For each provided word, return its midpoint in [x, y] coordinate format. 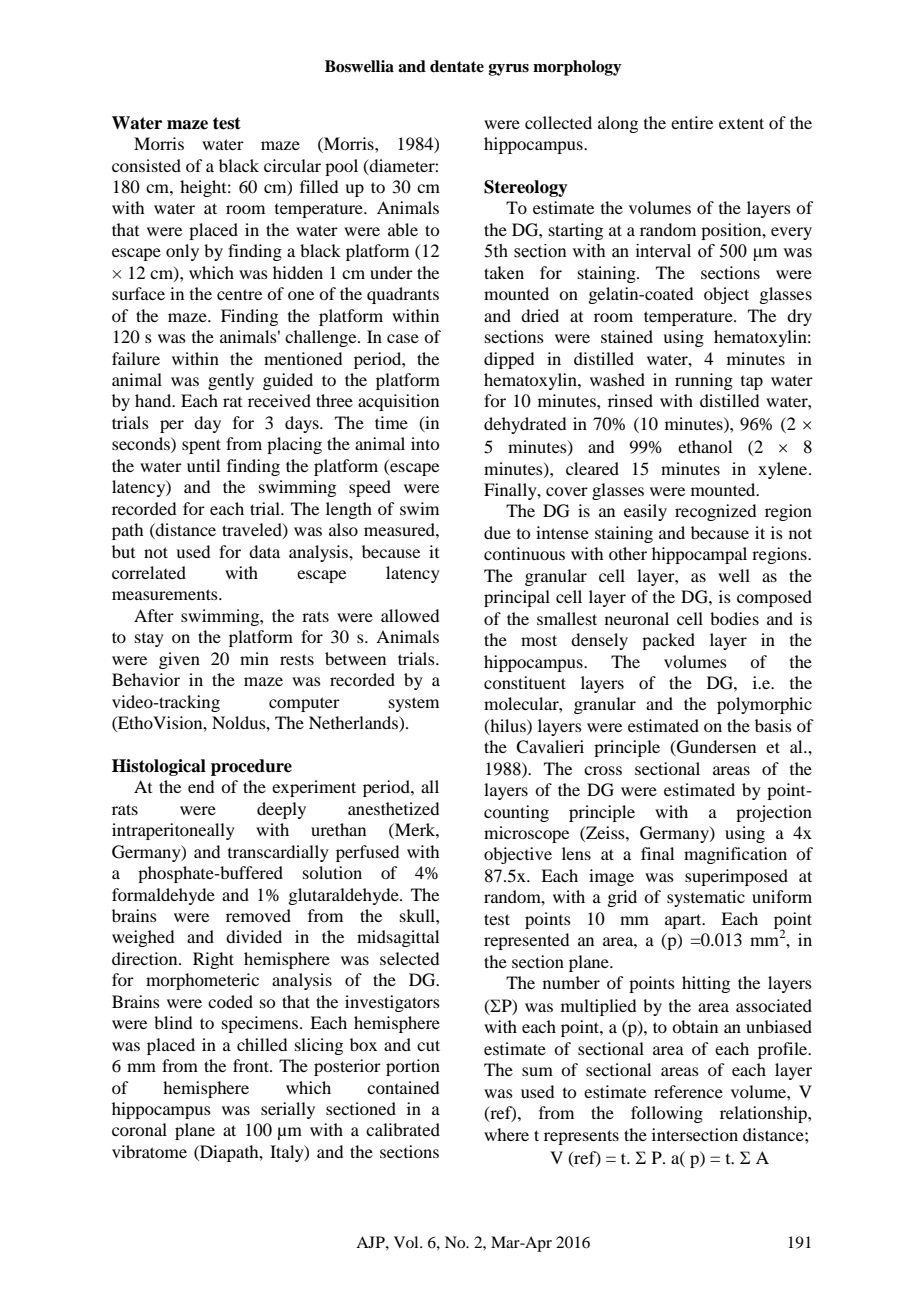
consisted [146, 165]
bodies [734, 618]
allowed [410, 615]
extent [741, 123]
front [252, 1065]
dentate [457, 66]
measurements [166, 594]
